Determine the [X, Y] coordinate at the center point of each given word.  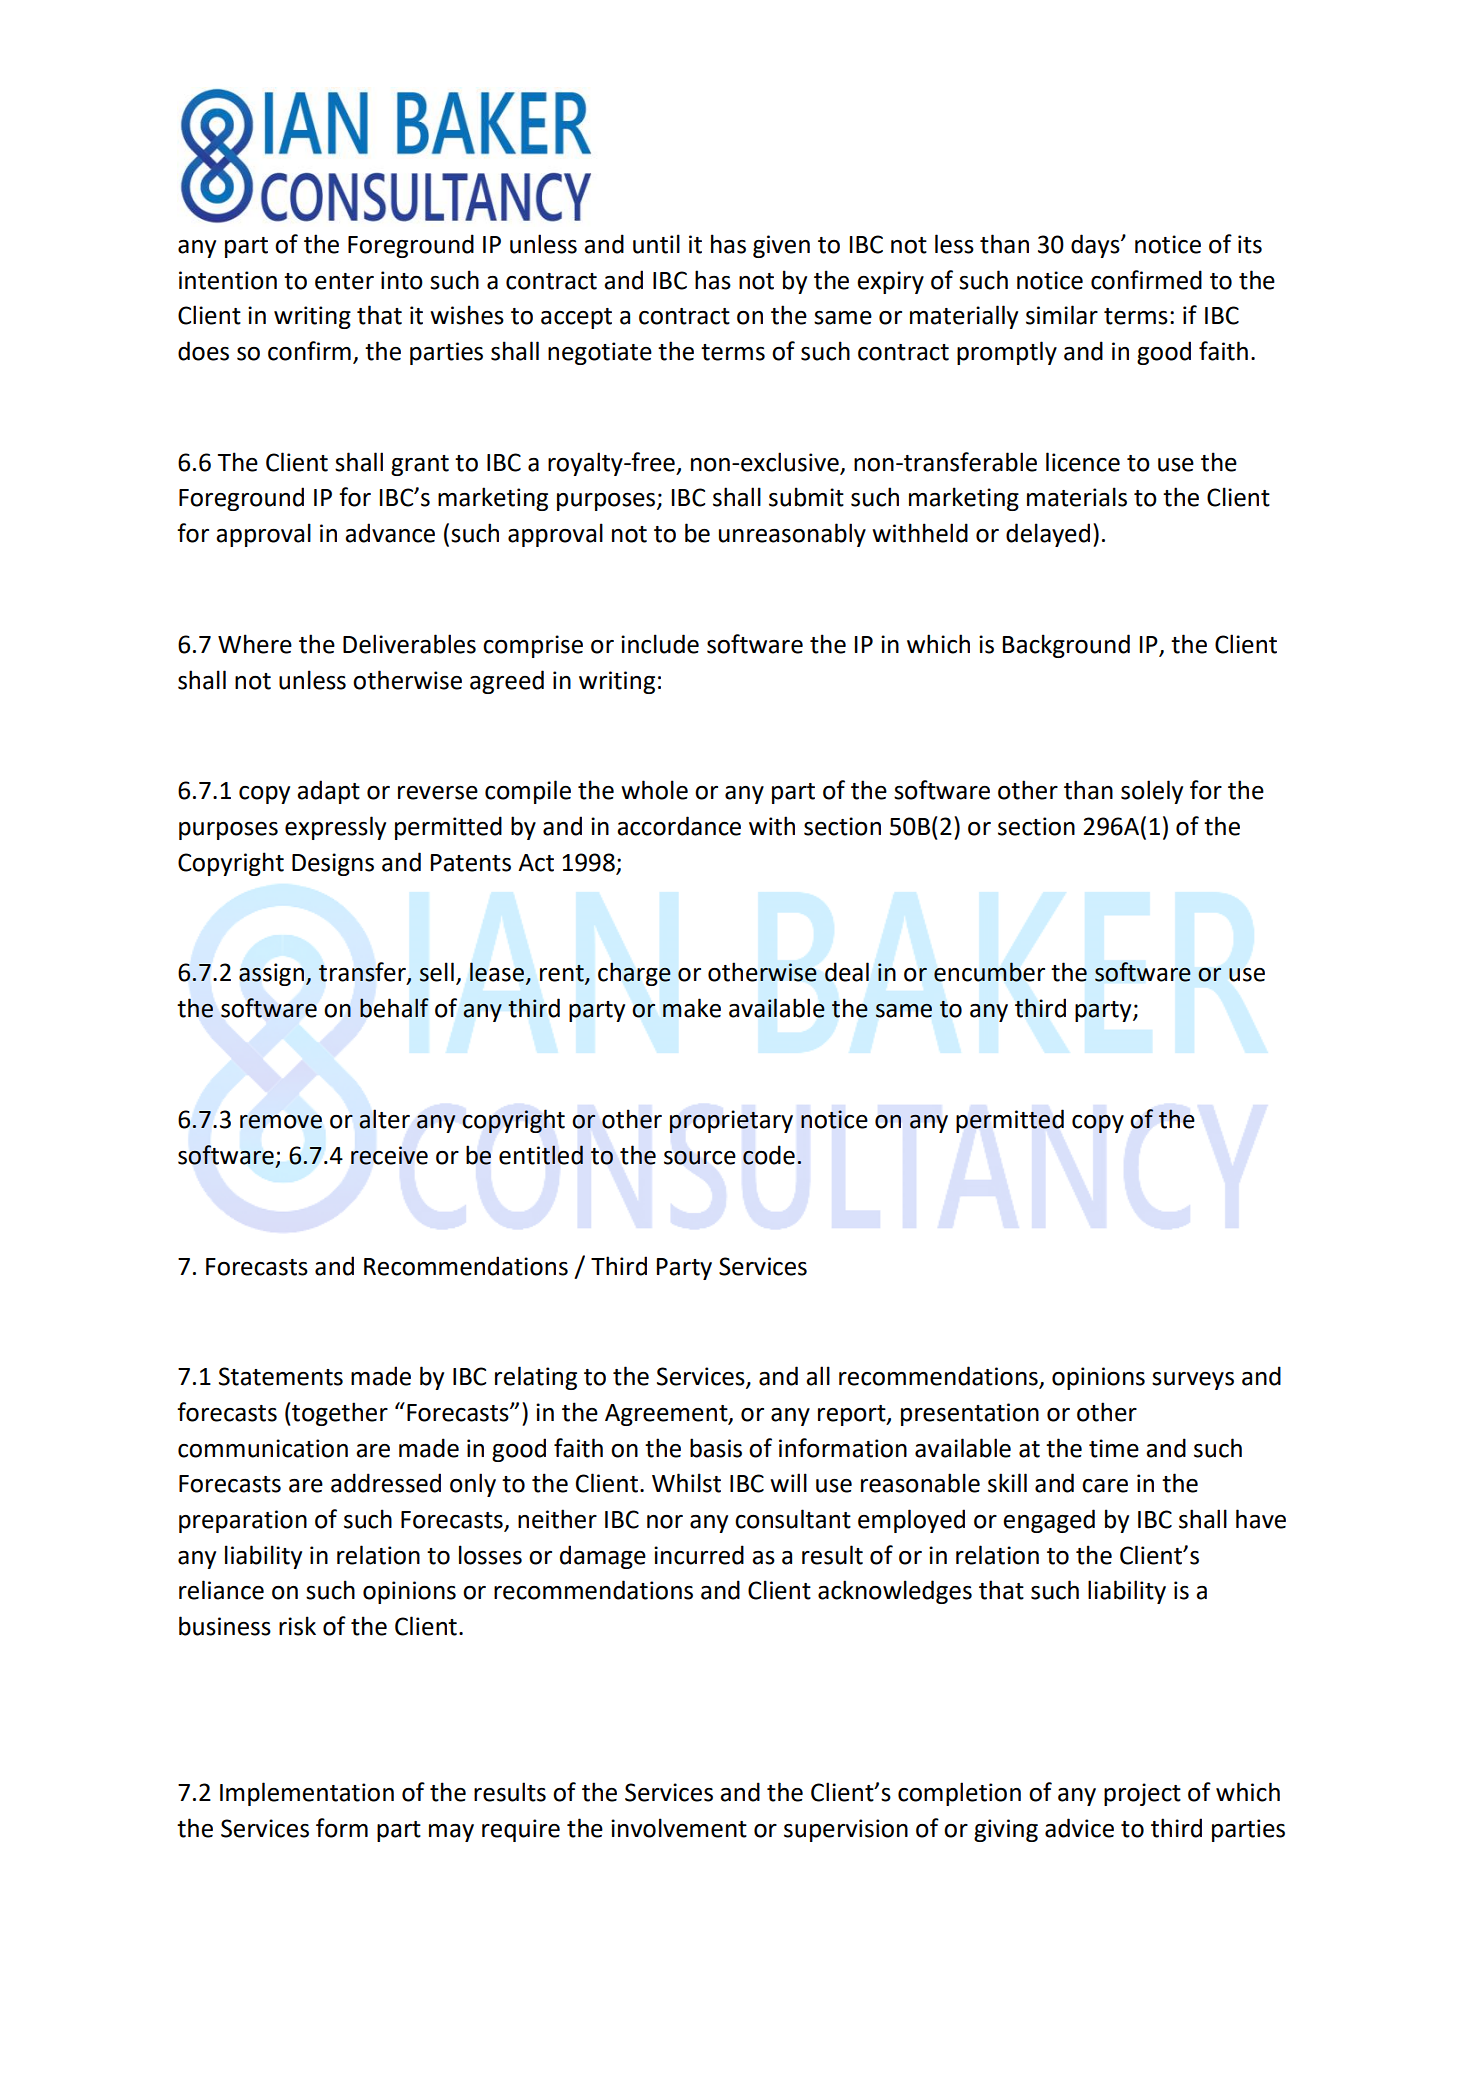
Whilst [686, 1483]
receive [389, 1155]
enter [344, 281]
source [700, 1157]
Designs [333, 864]
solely [1152, 792]
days [1096, 246]
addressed [386, 1483]
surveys [1193, 1381]
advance [390, 533]
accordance [679, 826]
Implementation [307, 1794]
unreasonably [792, 535]
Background [1066, 646]
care [1105, 1486]
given [781, 246]
